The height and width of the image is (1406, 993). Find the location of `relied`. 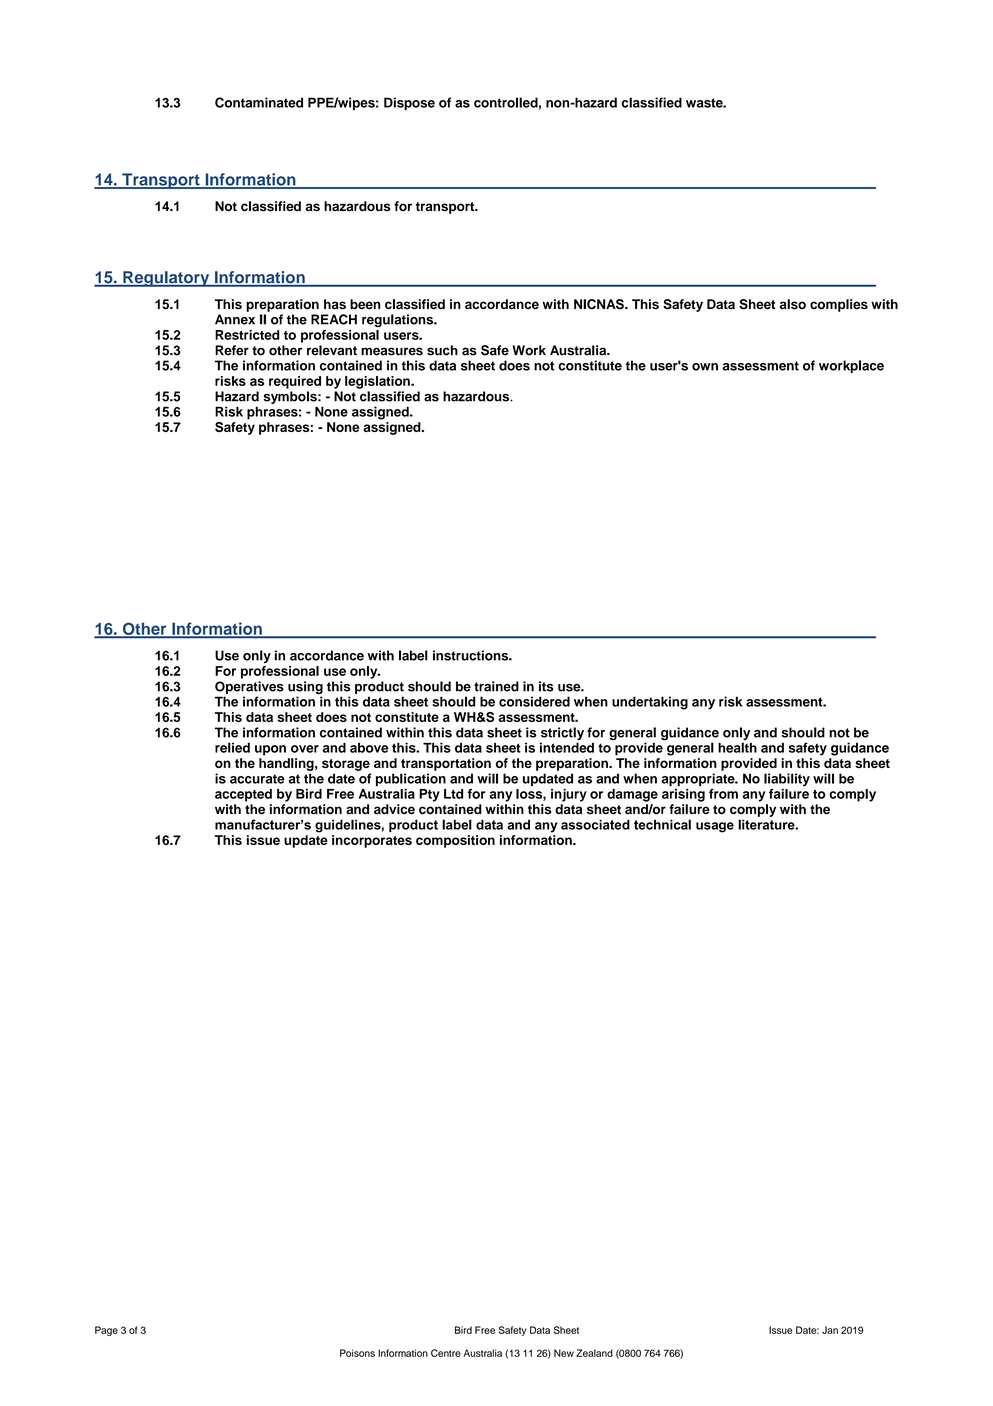

relied is located at coordinates (232, 747).
